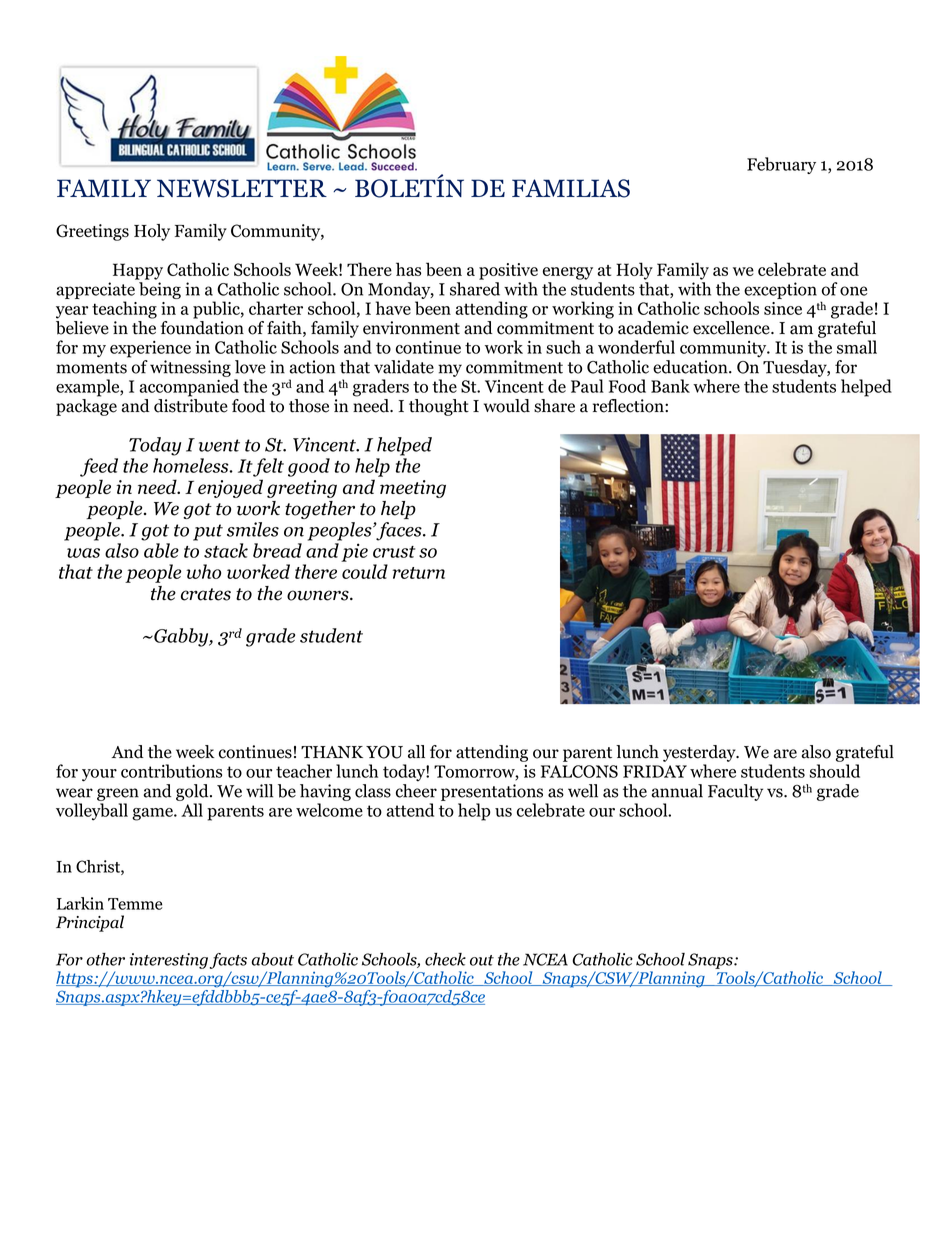 Image resolution: width=952 pixels, height=1233 pixels. I want to click on Bank, so click(670, 386).
